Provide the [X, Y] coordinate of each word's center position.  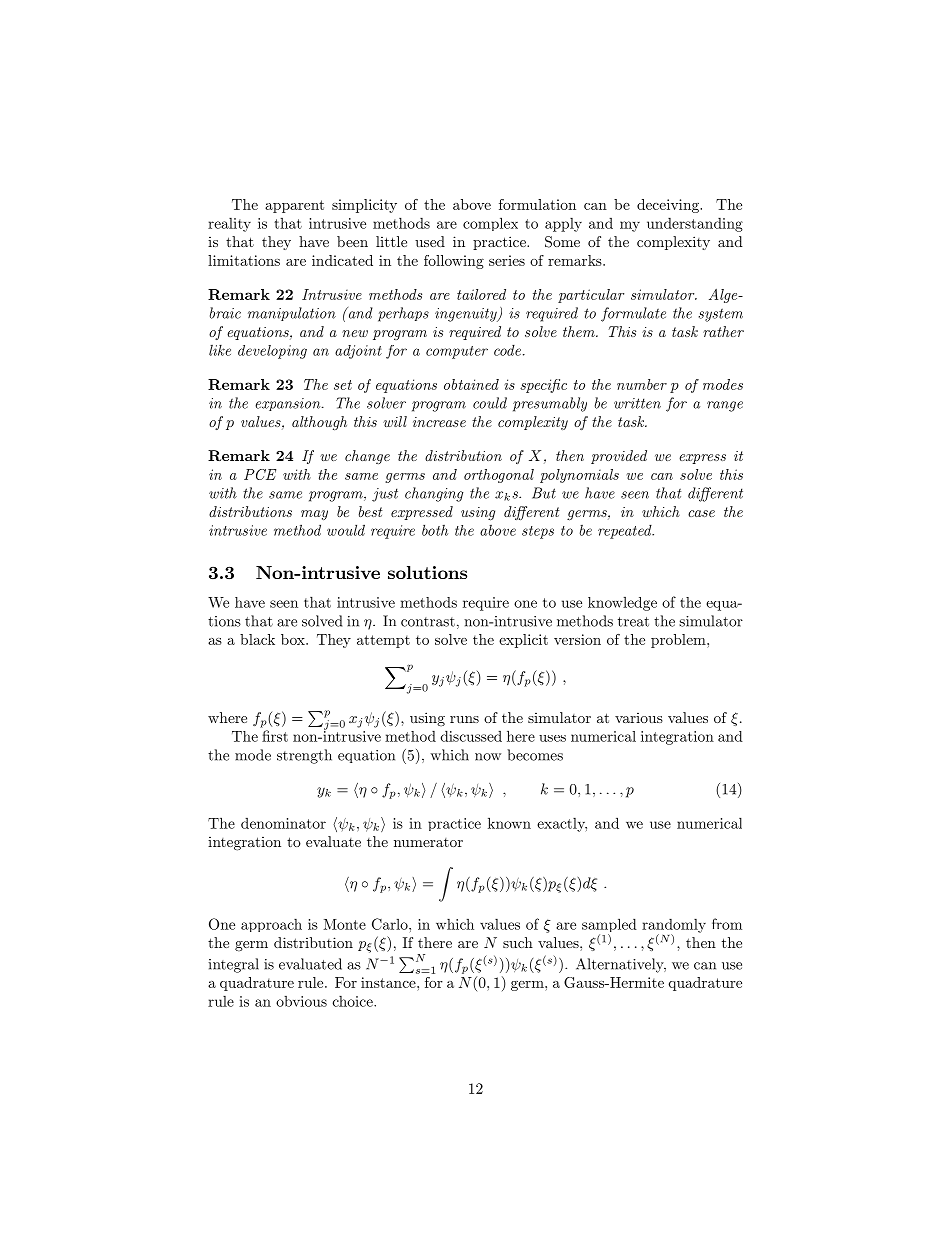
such [518, 942]
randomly [674, 926]
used [430, 241]
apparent [294, 206]
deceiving [669, 206]
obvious [301, 1001]
